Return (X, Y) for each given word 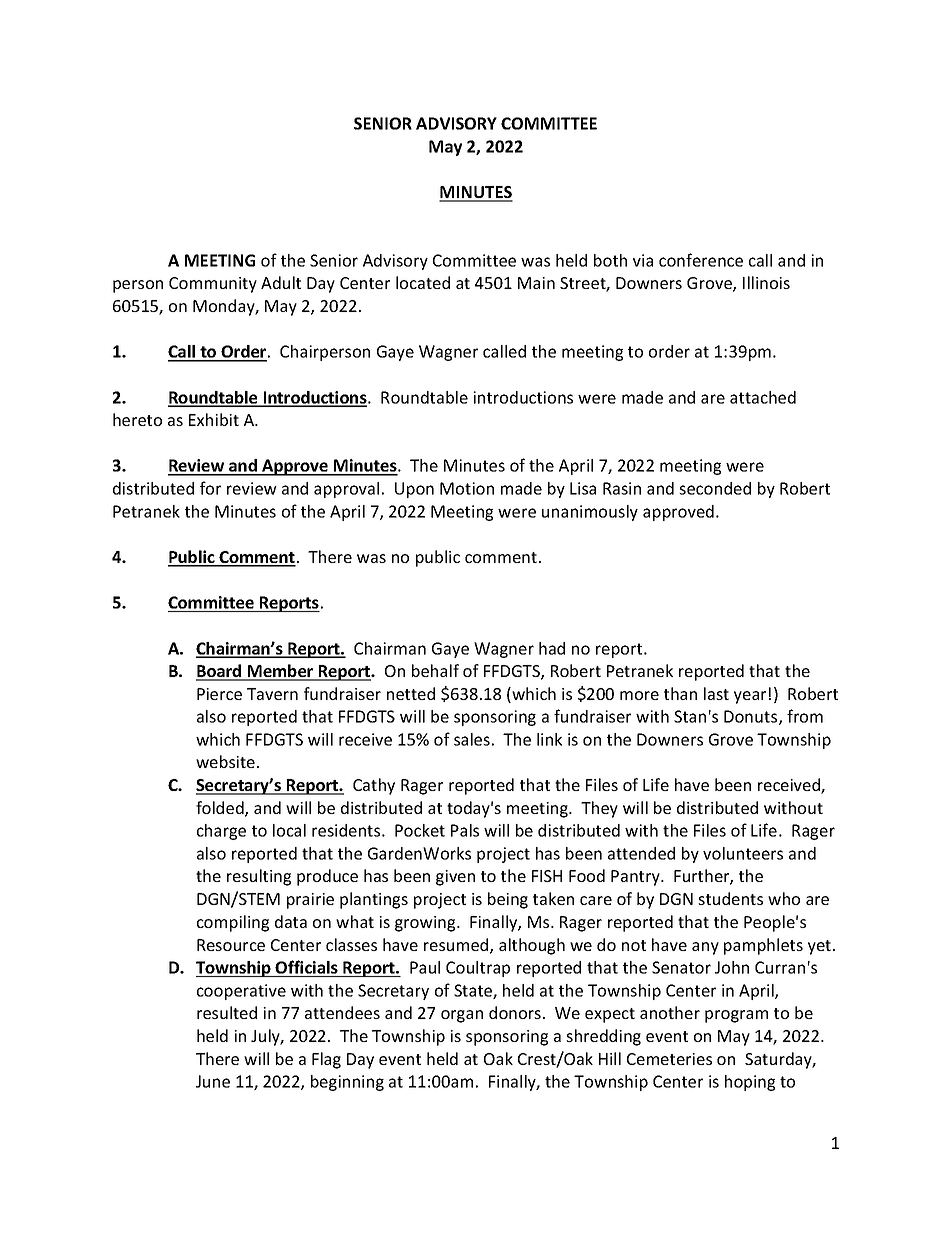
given (455, 878)
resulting (259, 877)
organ (462, 1016)
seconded (715, 488)
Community (213, 285)
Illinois (766, 282)
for (210, 488)
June (213, 1081)
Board (220, 672)
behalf (435, 670)
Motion (467, 488)
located (423, 282)
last (716, 693)
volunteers (743, 853)
